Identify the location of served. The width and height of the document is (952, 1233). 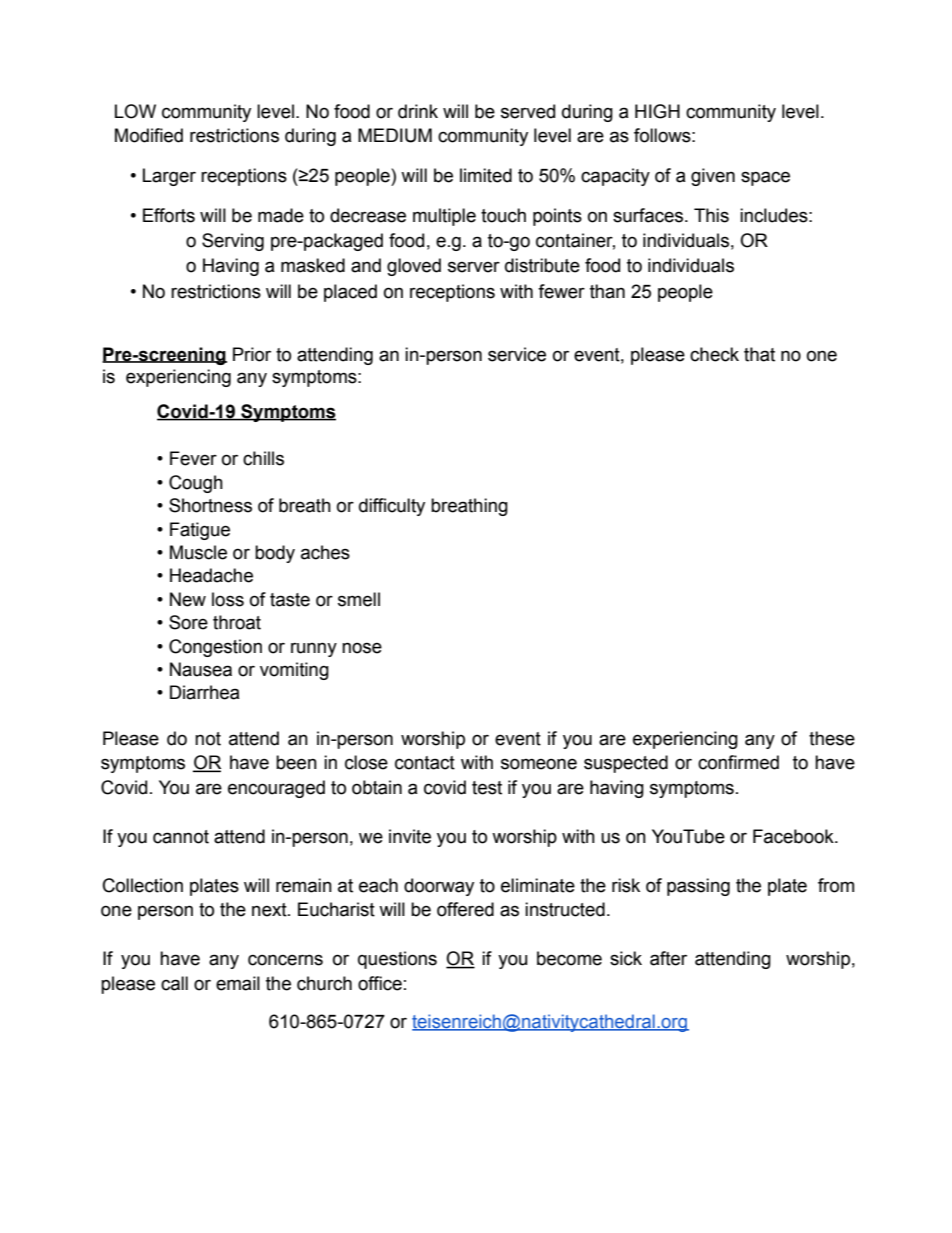
(528, 111).
